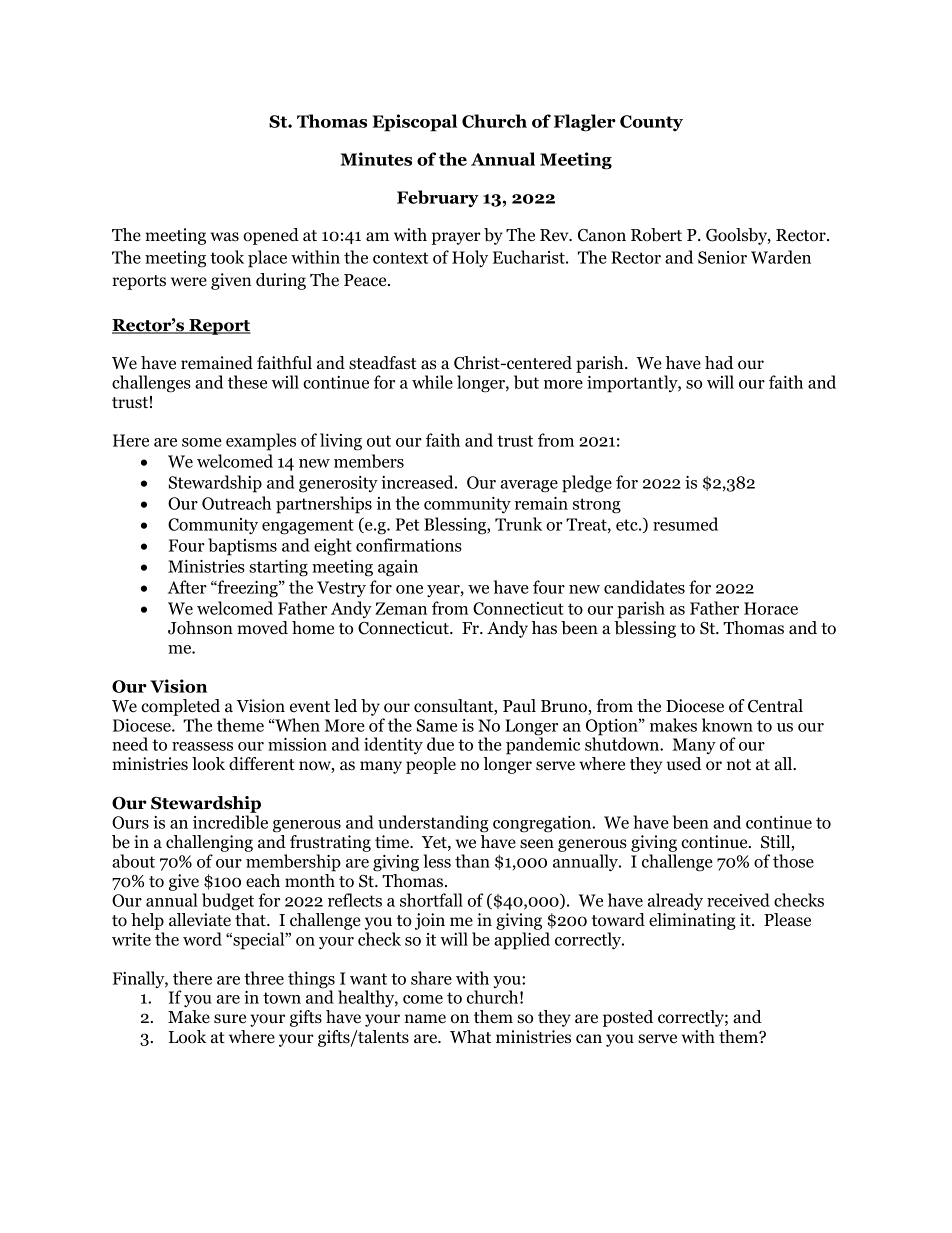 This screenshot has height=1233, width=952. Describe the element at coordinates (651, 123) in the screenshot. I see `County` at that location.
